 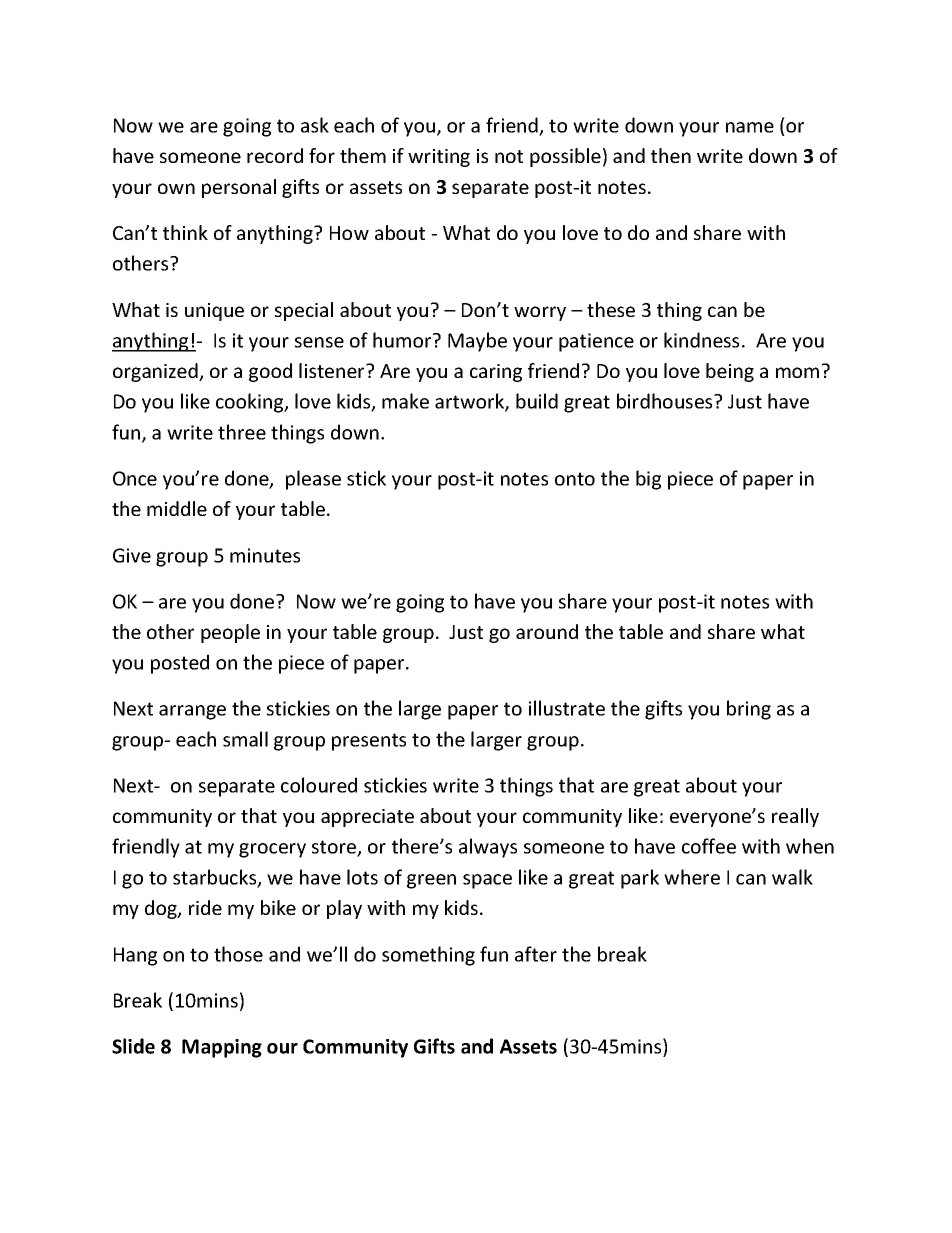 What do you see at coordinates (239, 188) in the screenshot?
I see `personal` at bounding box center [239, 188].
